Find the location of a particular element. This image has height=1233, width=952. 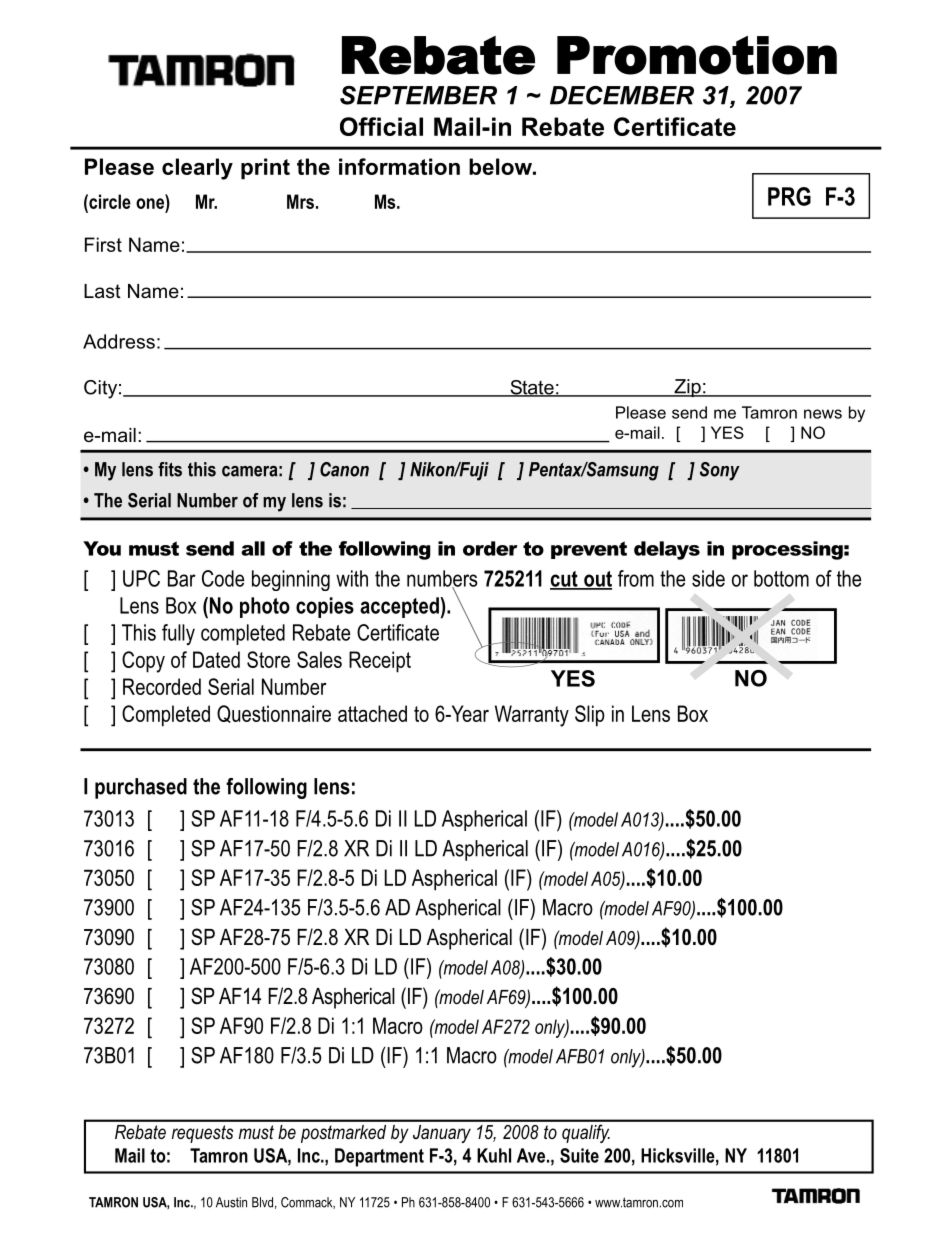

clearly is located at coordinates (197, 169).
